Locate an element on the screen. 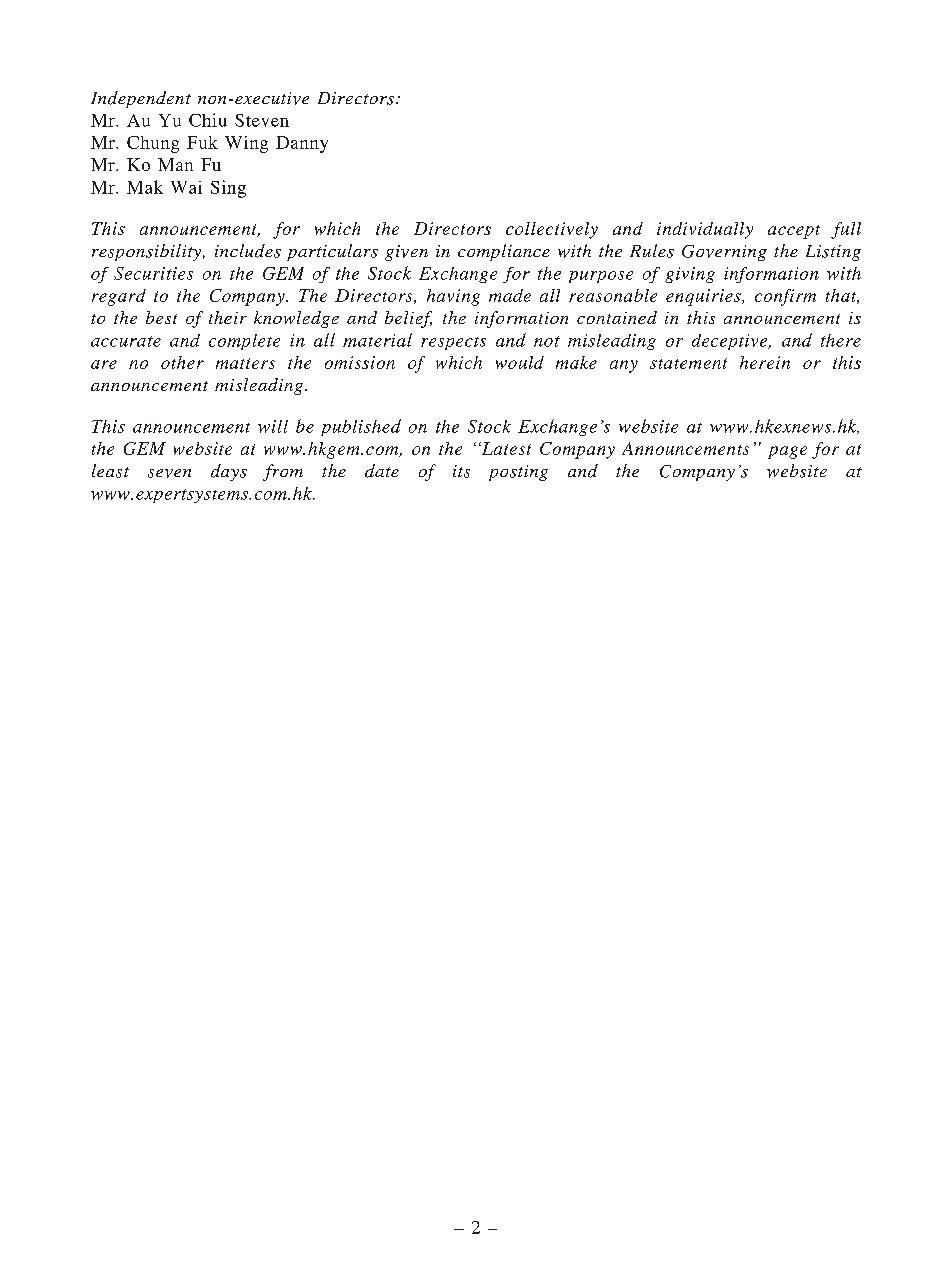 The width and height of the screenshot is (952, 1270). Chiu is located at coordinates (208, 120).
